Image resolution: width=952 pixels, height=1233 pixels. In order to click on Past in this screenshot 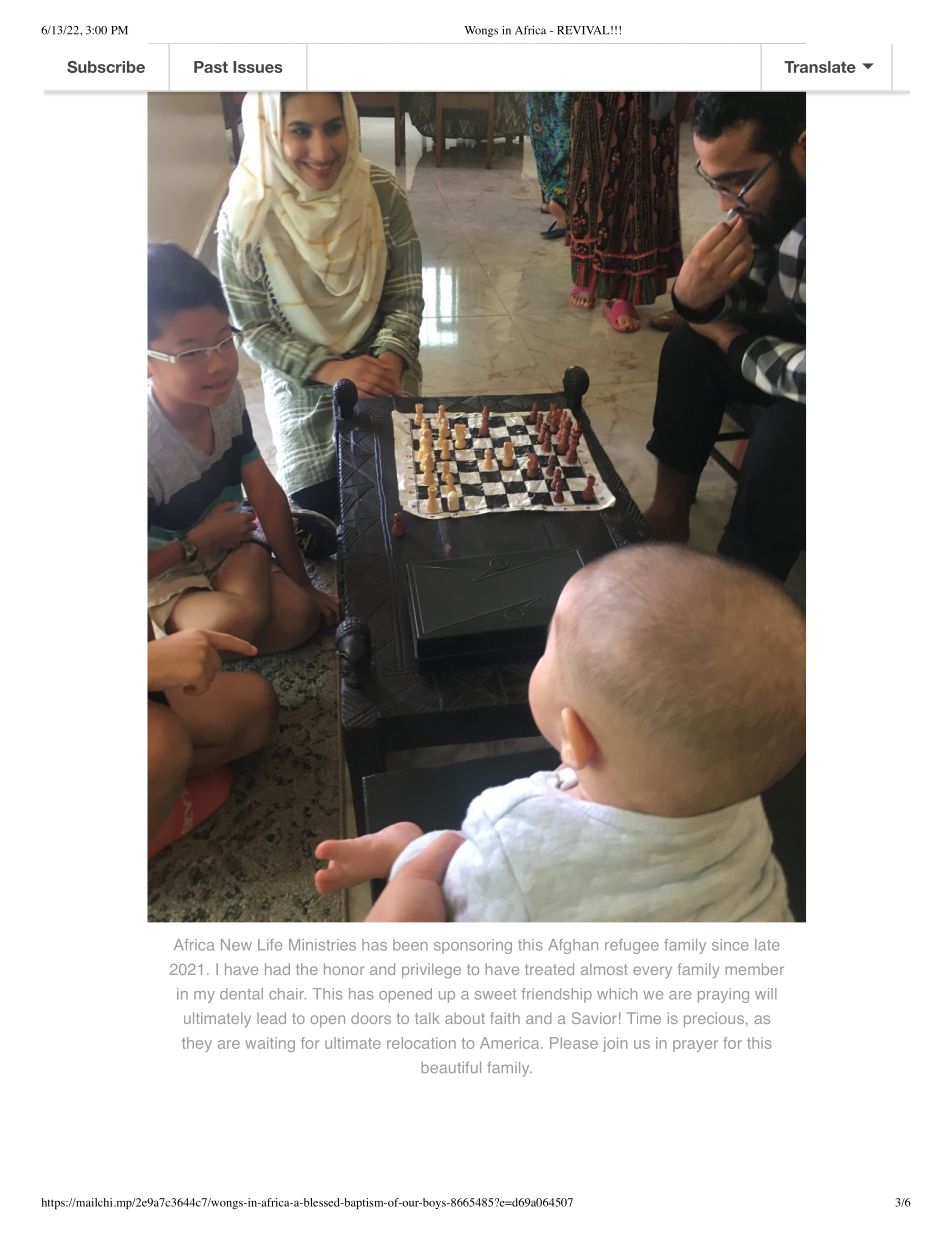, I will do `click(211, 67)`.
